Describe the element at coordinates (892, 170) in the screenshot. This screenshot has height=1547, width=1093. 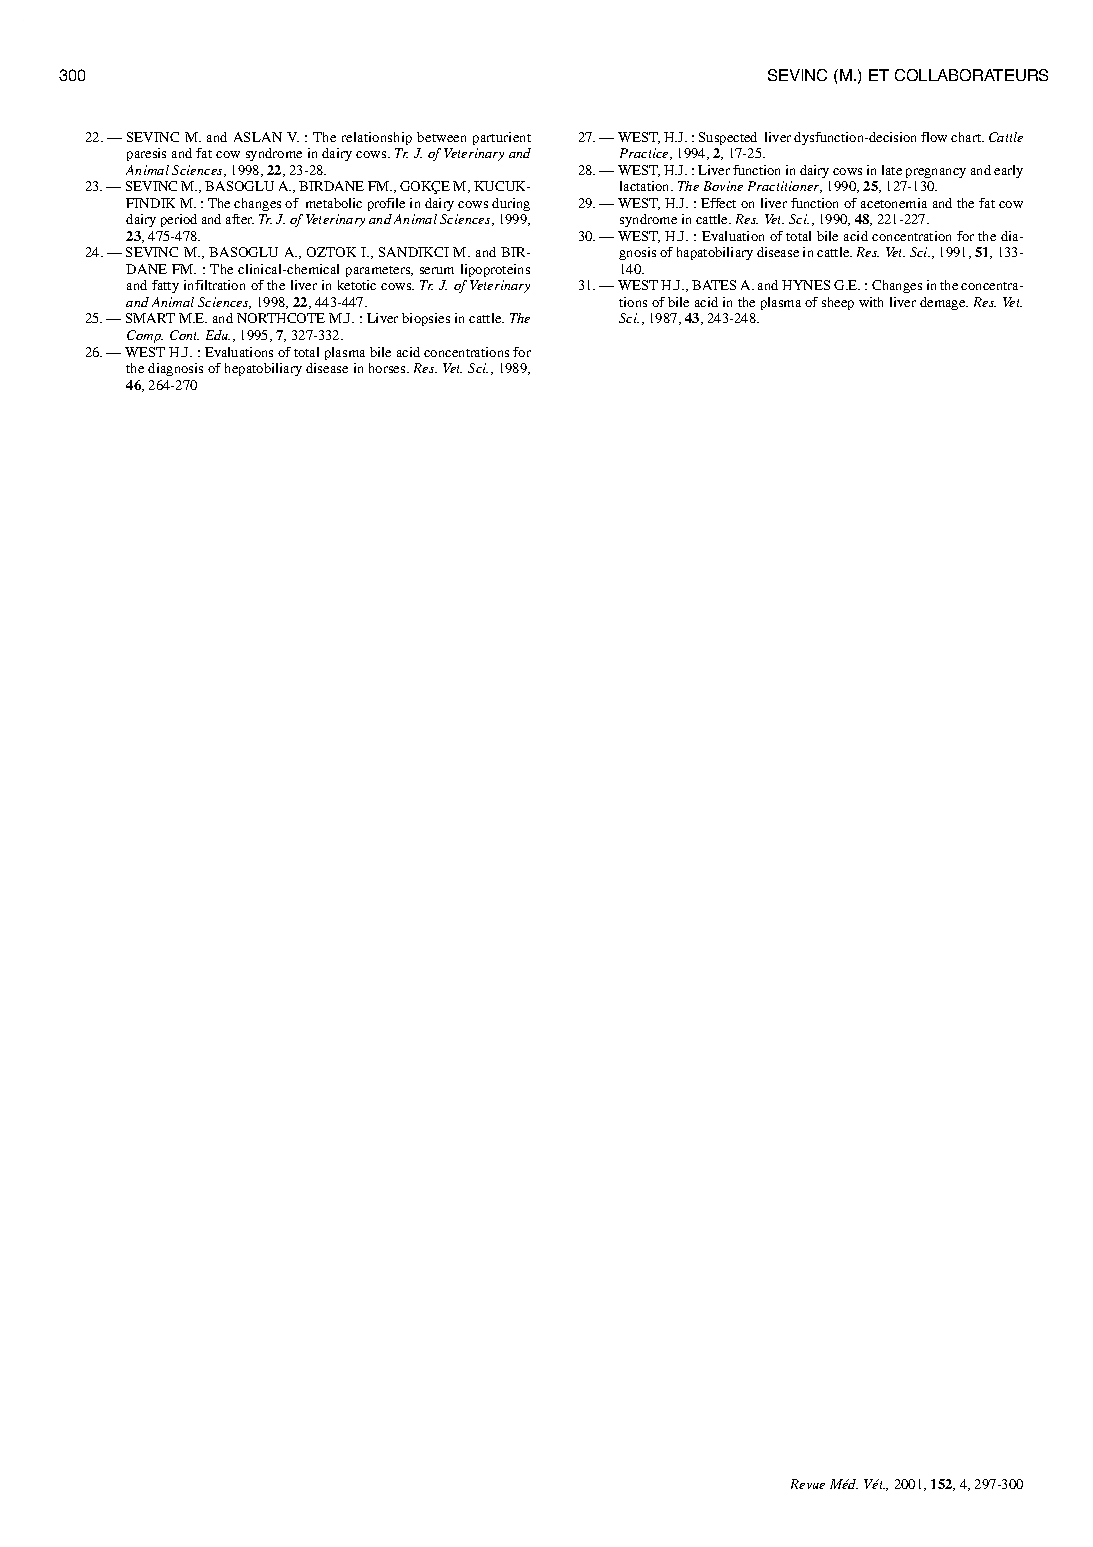
I see `late` at that location.
